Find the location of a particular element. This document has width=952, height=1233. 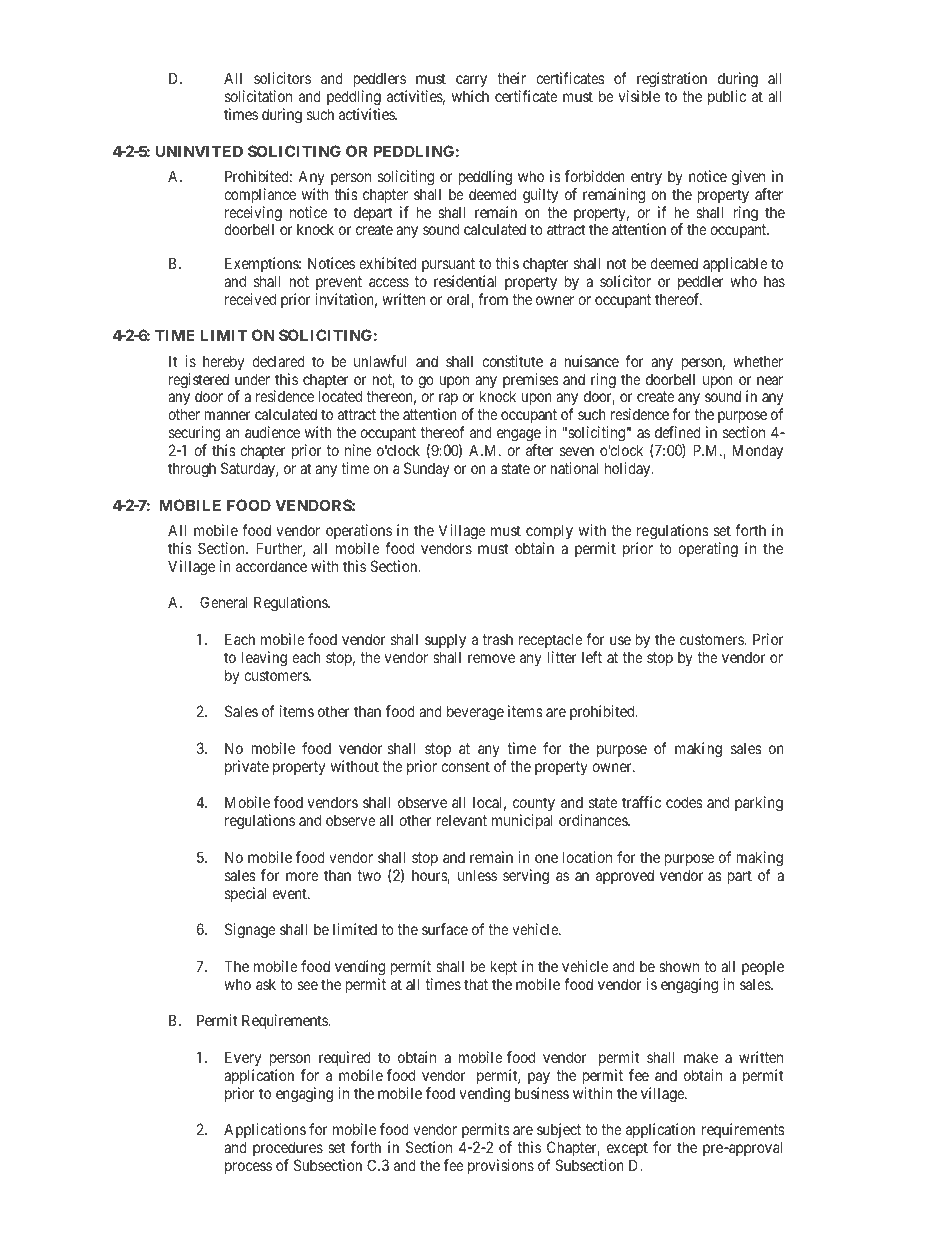

public is located at coordinates (727, 97).
